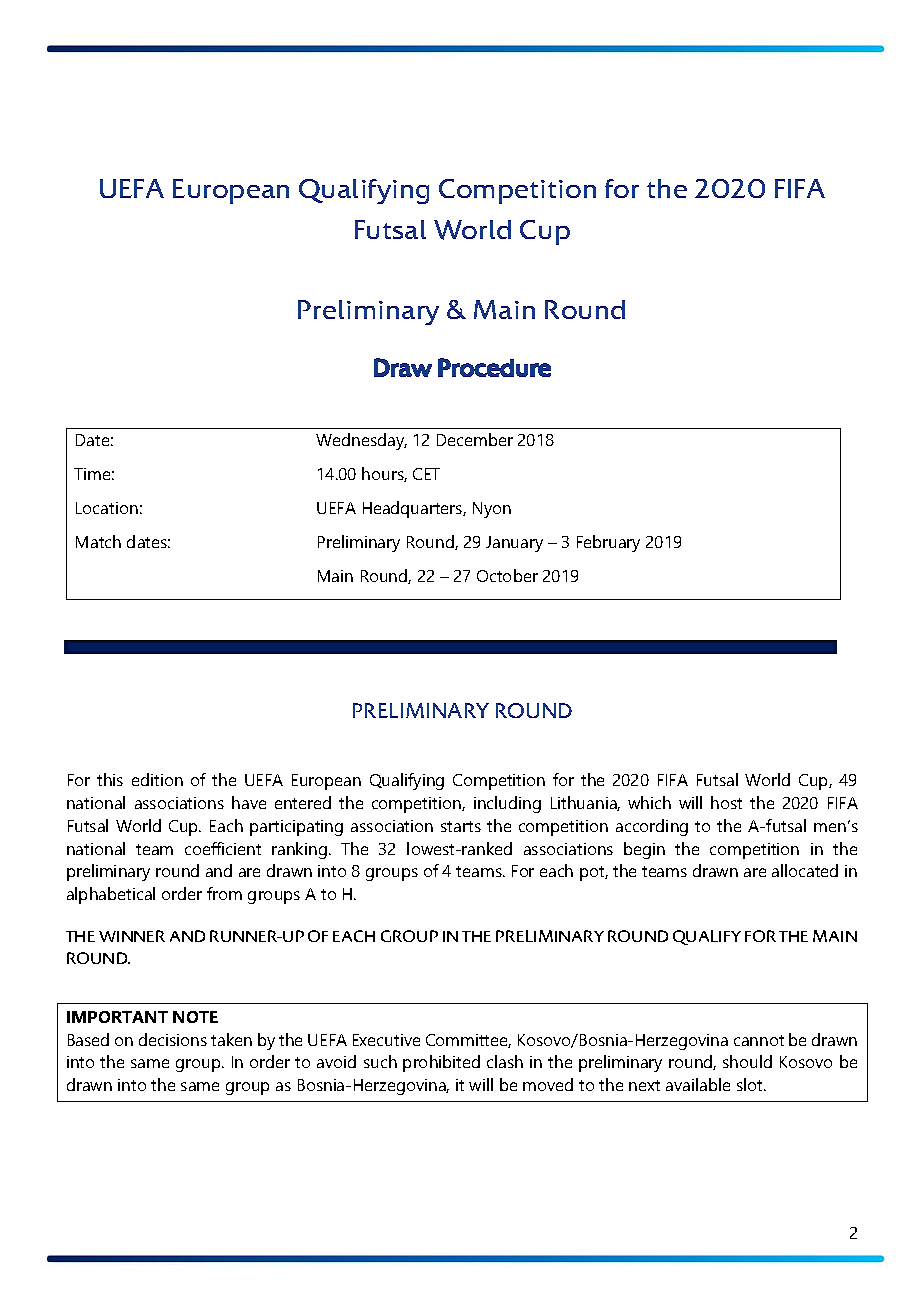 The width and height of the screenshot is (924, 1308). I want to click on edition, so click(157, 779).
